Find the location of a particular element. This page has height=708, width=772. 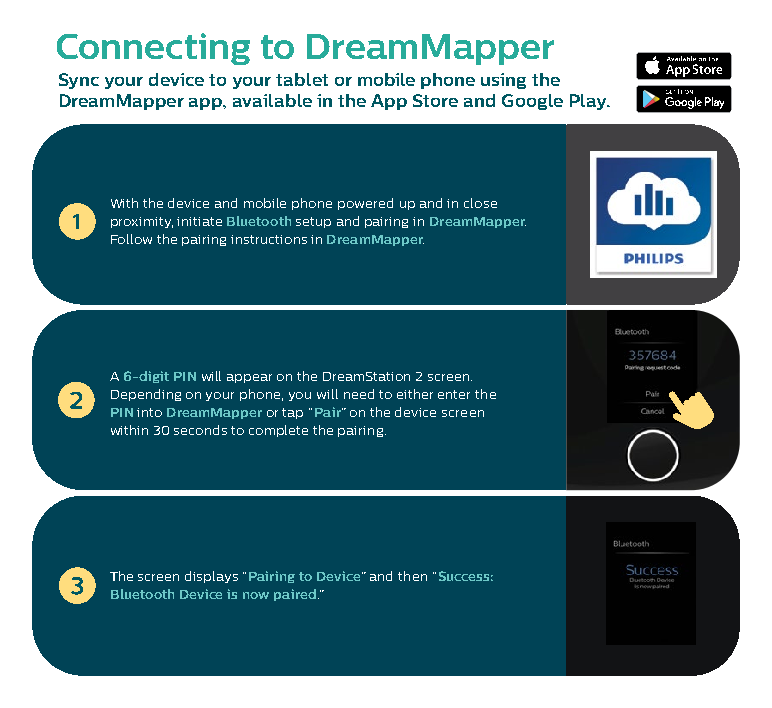

available is located at coordinates (272, 100).
